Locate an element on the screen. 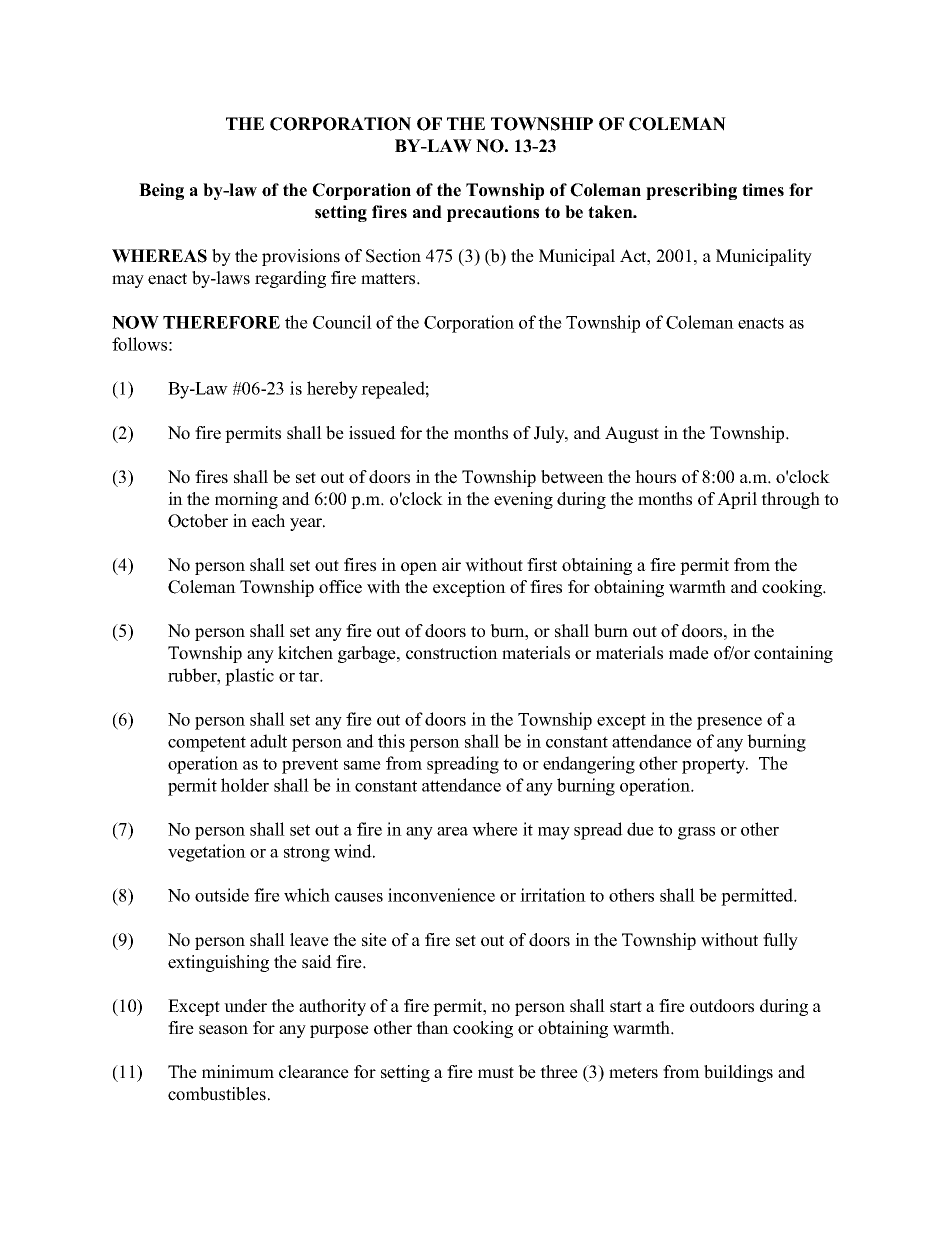  season is located at coordinates (223, 1030).
